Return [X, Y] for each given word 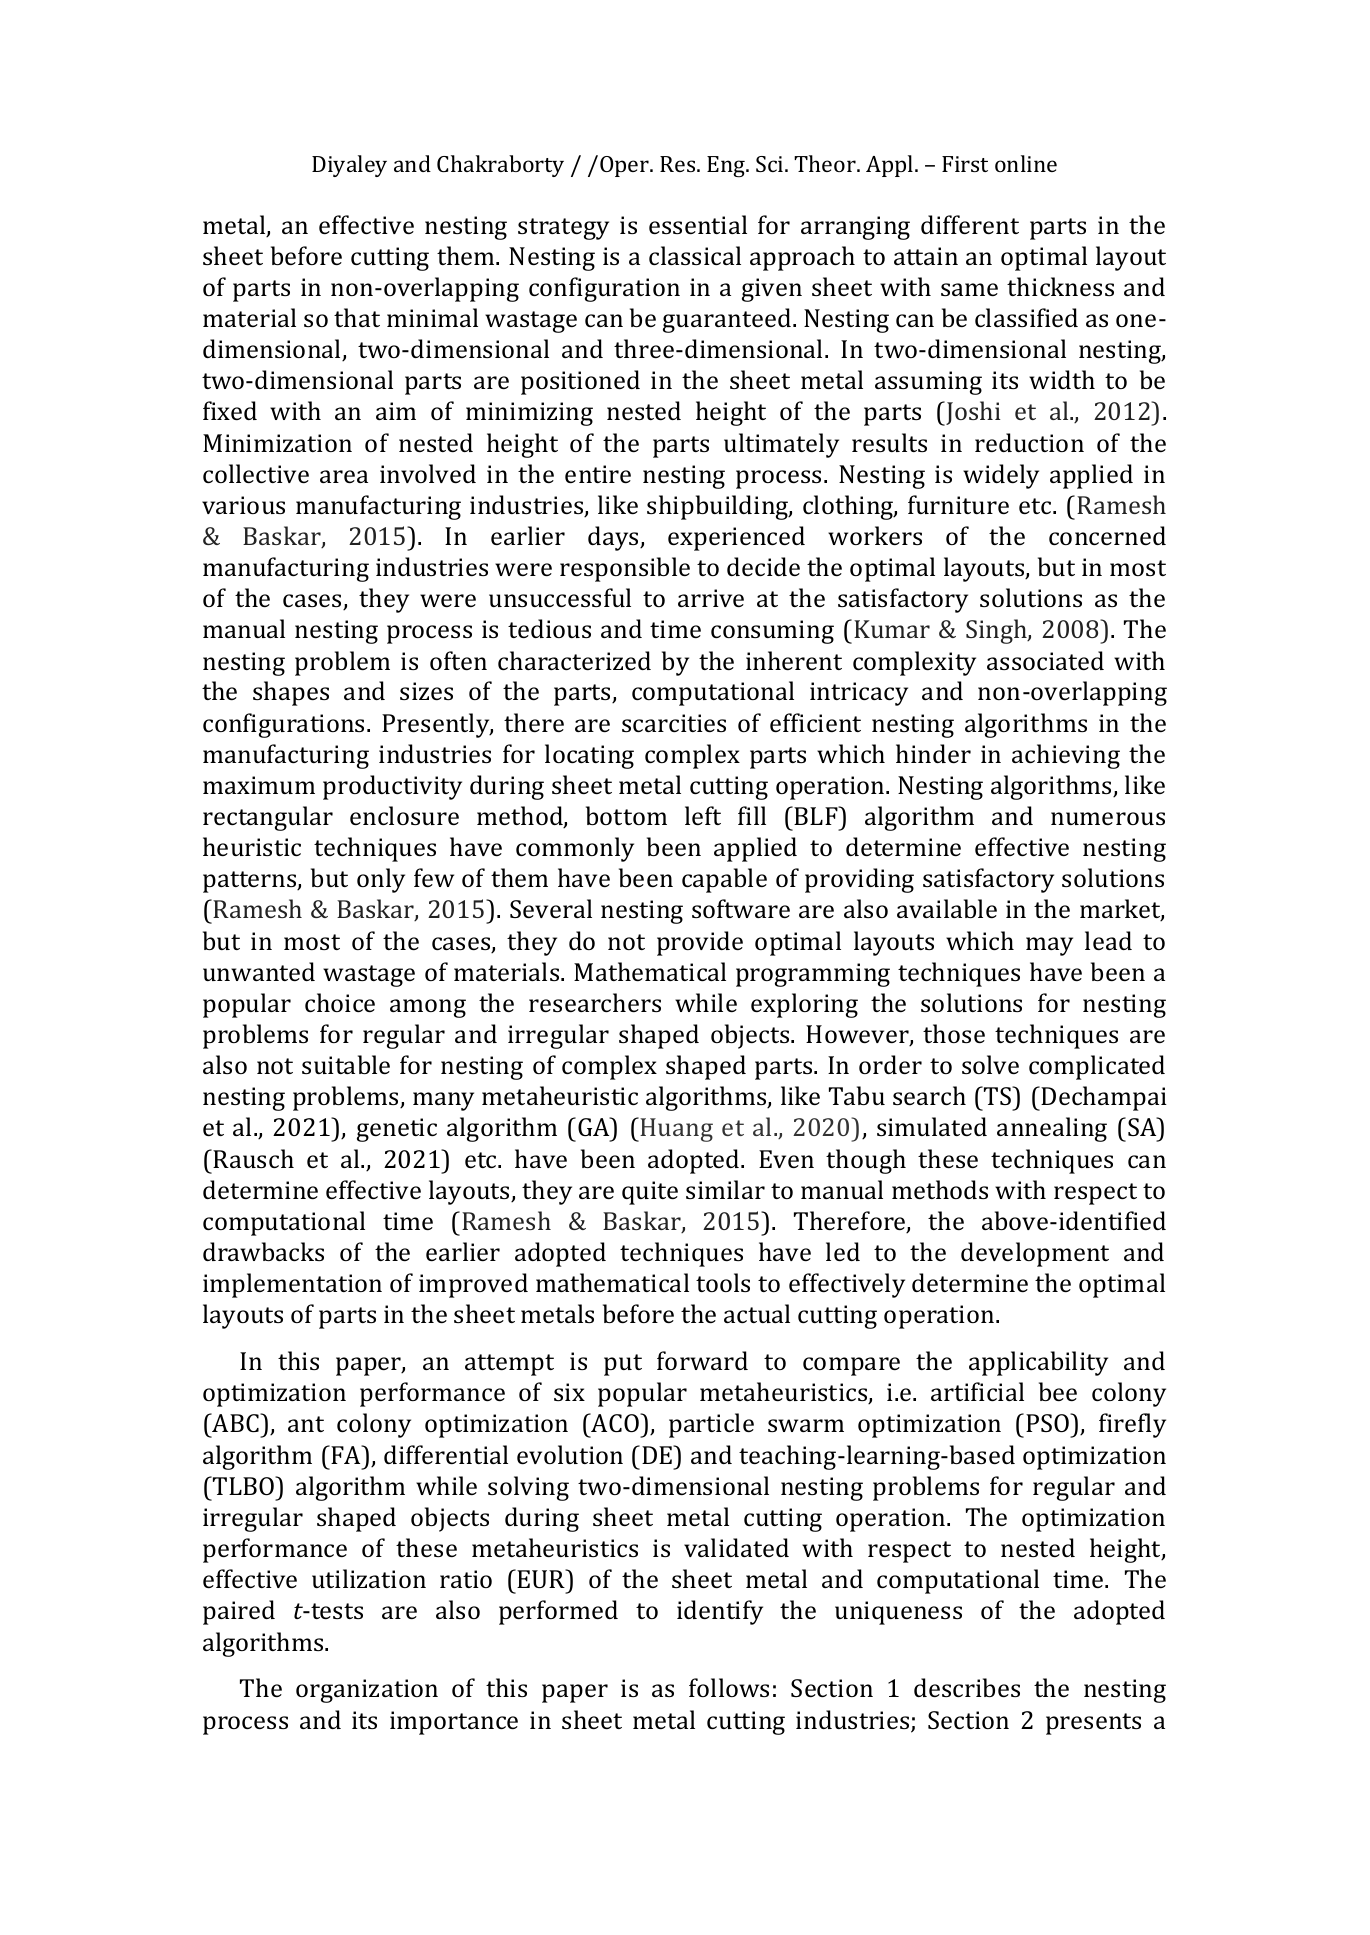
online [1026, 163]
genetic [397, 1130]
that [357, 317]
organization [367, 1691]
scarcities [674, 723]
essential [698, 224]
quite [650, 1193]
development [1035, 1254]
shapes [291, 693]
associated [1045, 660]
